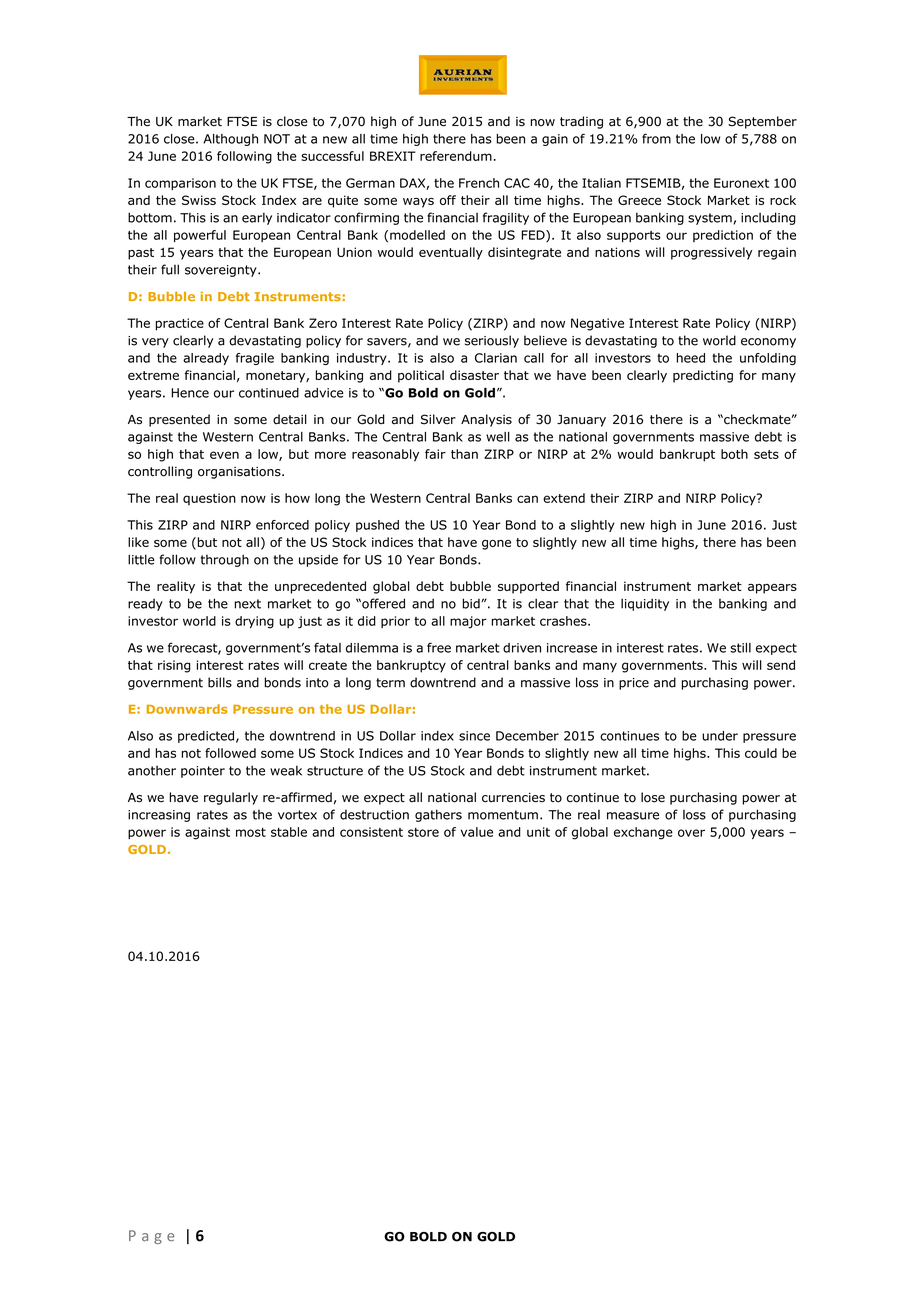 This screenshot has width=924, height=1308. What do you see at coordinates (438, 815) in the screenshot?
I see `gathers` at bounding box center [438, 815].
